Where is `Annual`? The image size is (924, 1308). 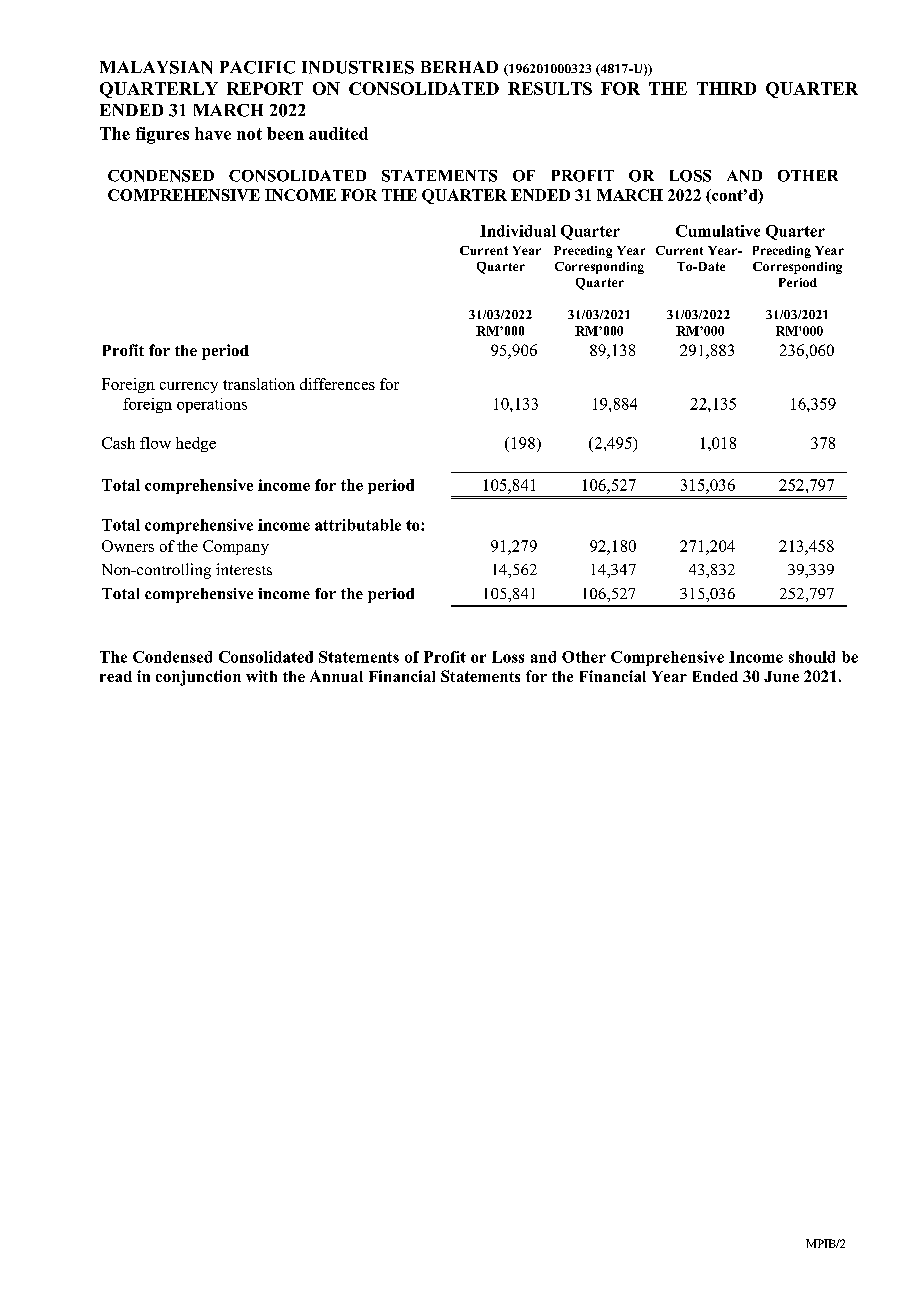 Annual is located at coordinates (336, 676).
